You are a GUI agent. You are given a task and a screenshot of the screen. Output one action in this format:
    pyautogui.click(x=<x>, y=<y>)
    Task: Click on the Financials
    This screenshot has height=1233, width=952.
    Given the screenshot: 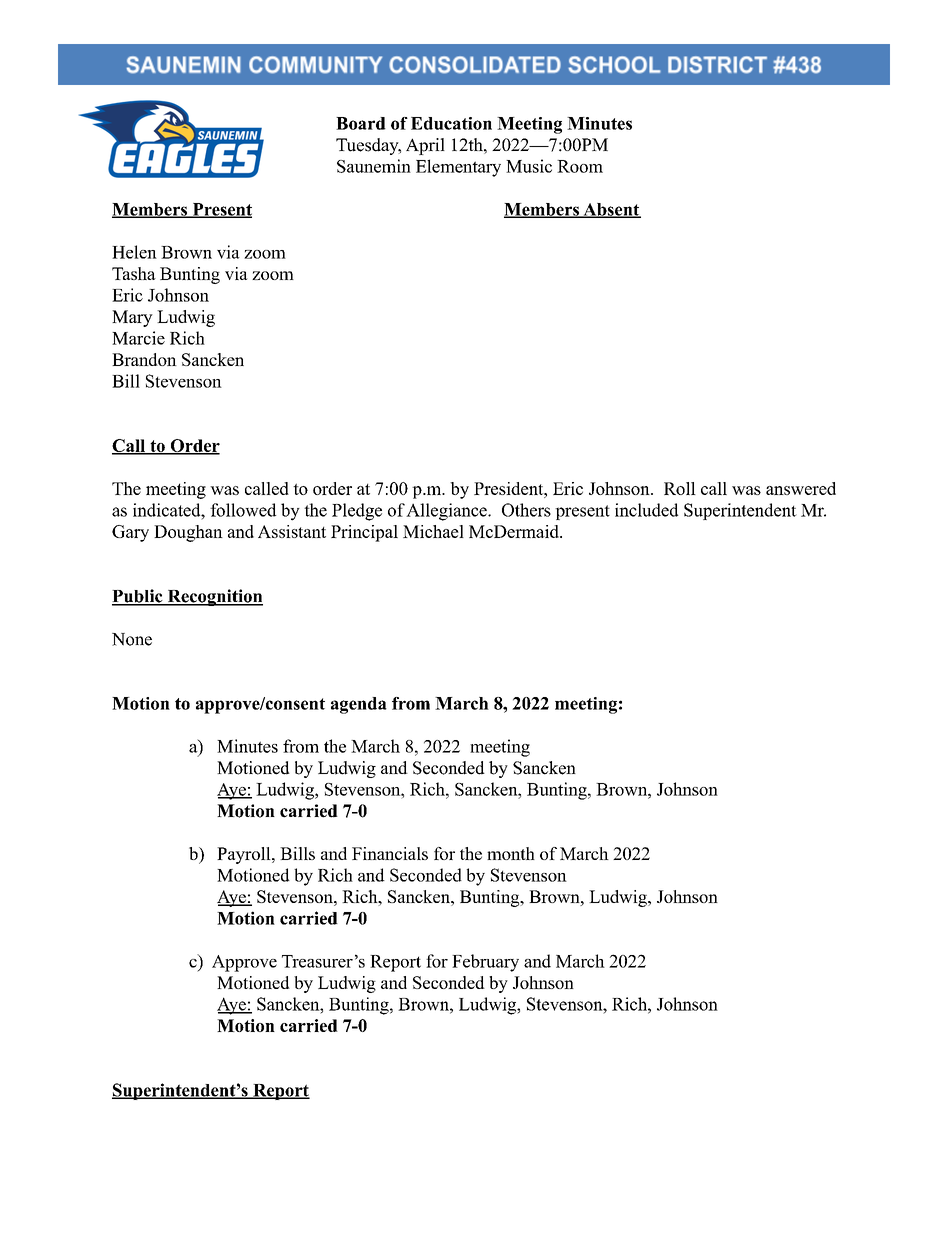 What is the action you would take?
    pyautogui.click(x=390, y=853)
